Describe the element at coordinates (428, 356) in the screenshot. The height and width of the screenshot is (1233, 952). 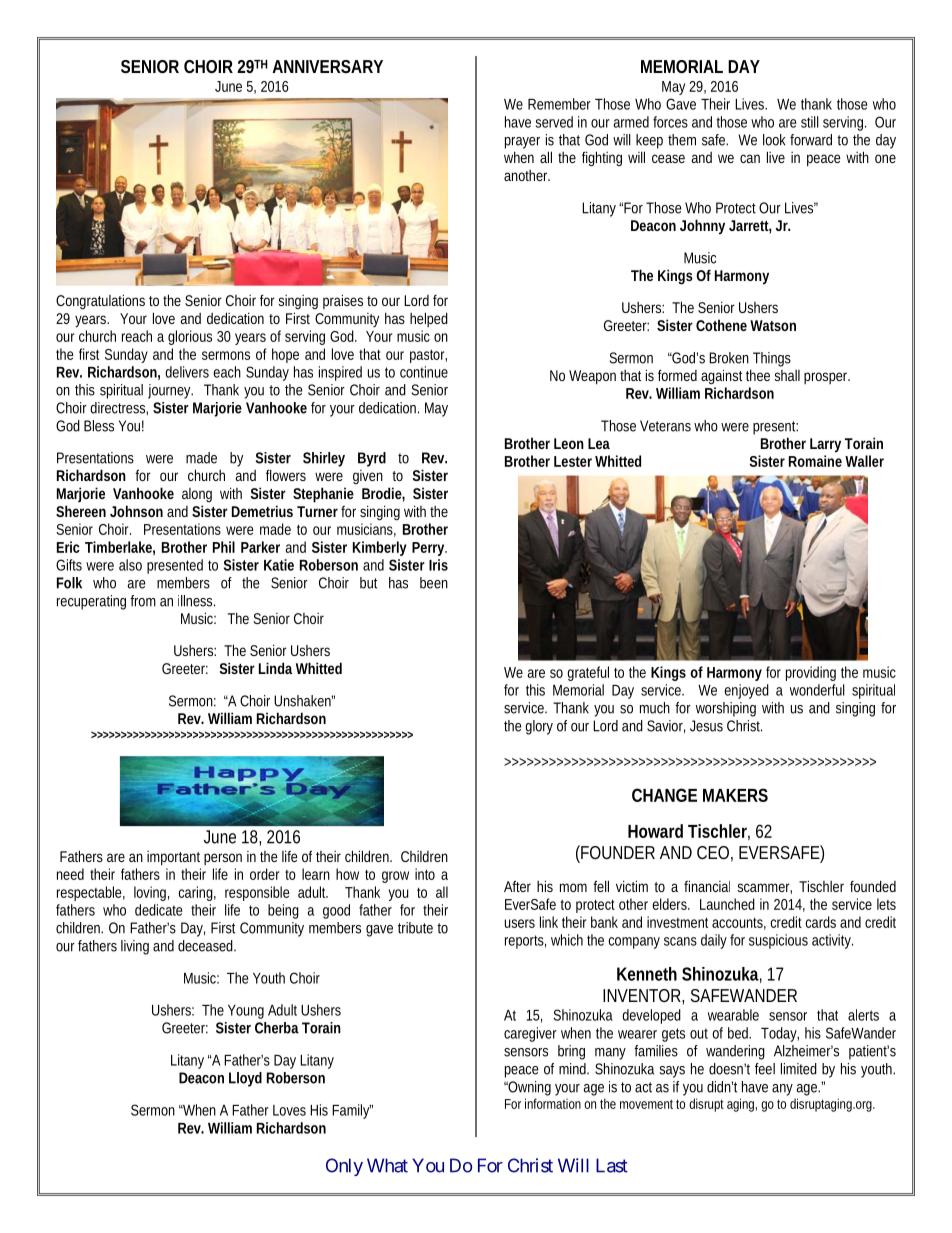
I see `pastor` at that location.
